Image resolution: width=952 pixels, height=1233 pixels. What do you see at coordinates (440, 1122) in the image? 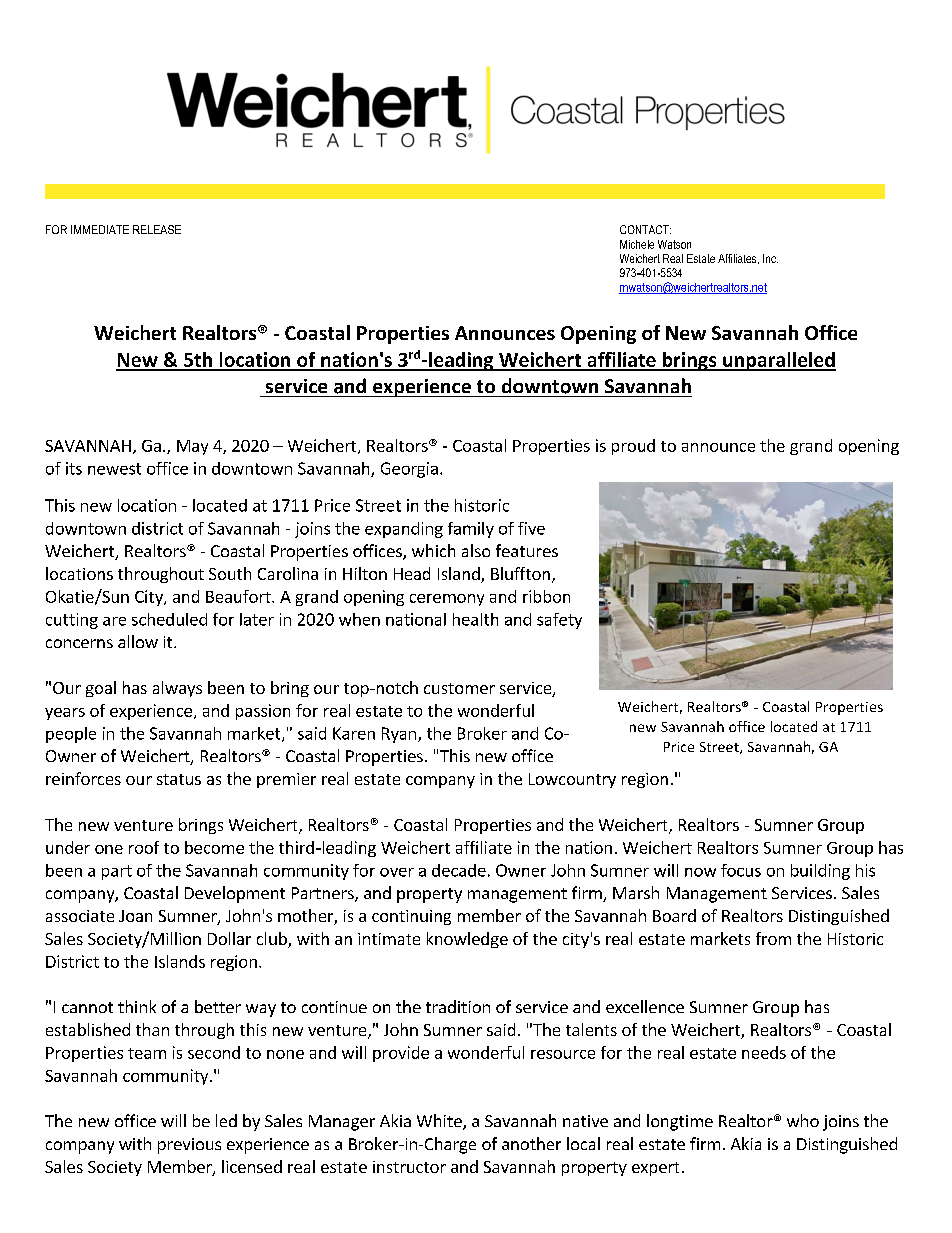
I see `White` at bounding box center [440, 1122].
